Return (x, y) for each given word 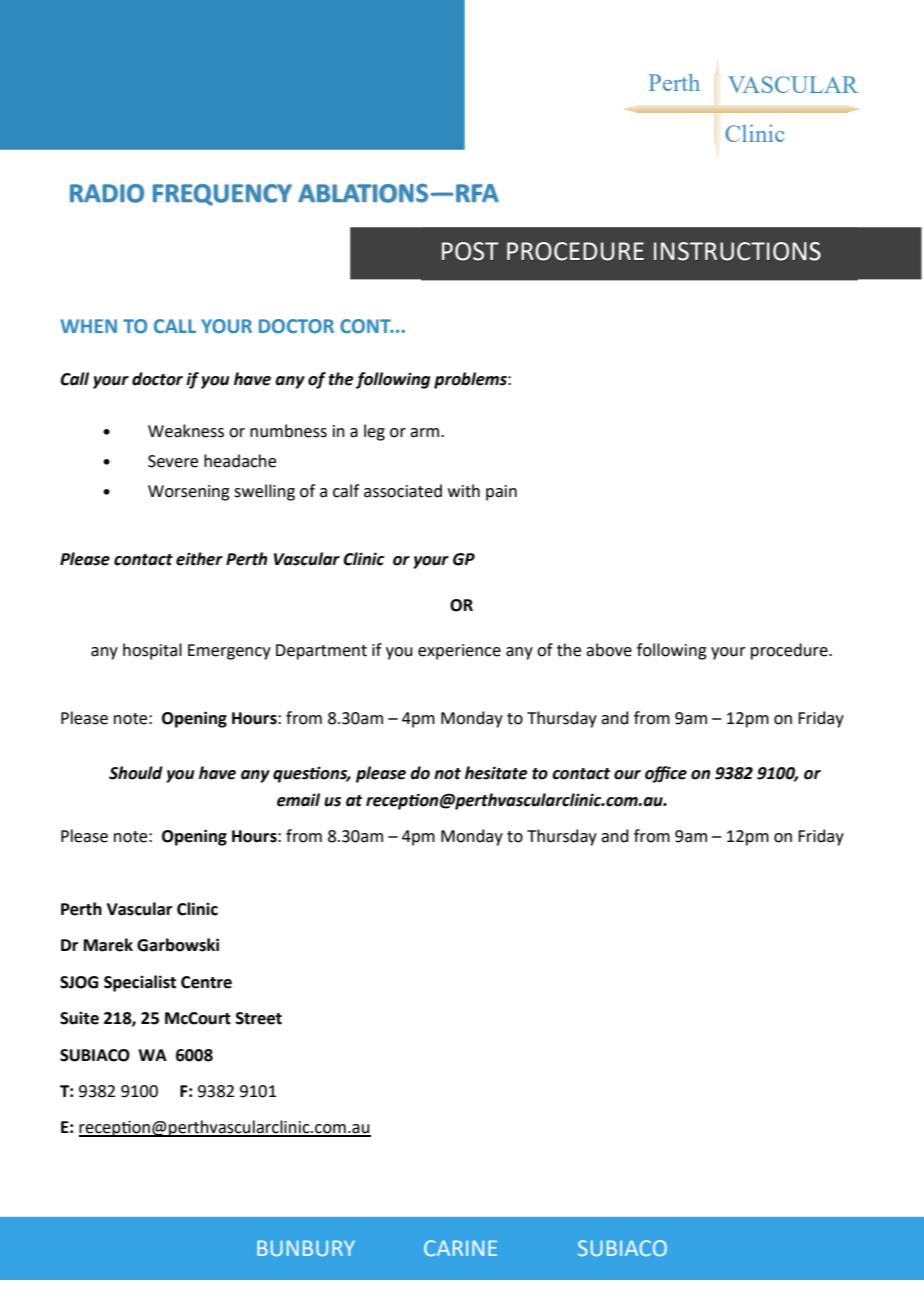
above (609, 650)
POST (470, 251)
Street (259, 1018)
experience (459, 652)
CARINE (460, 1248)
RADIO (107, 193)
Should (136, 773)
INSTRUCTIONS (737, 251)
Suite (79, 1018)
